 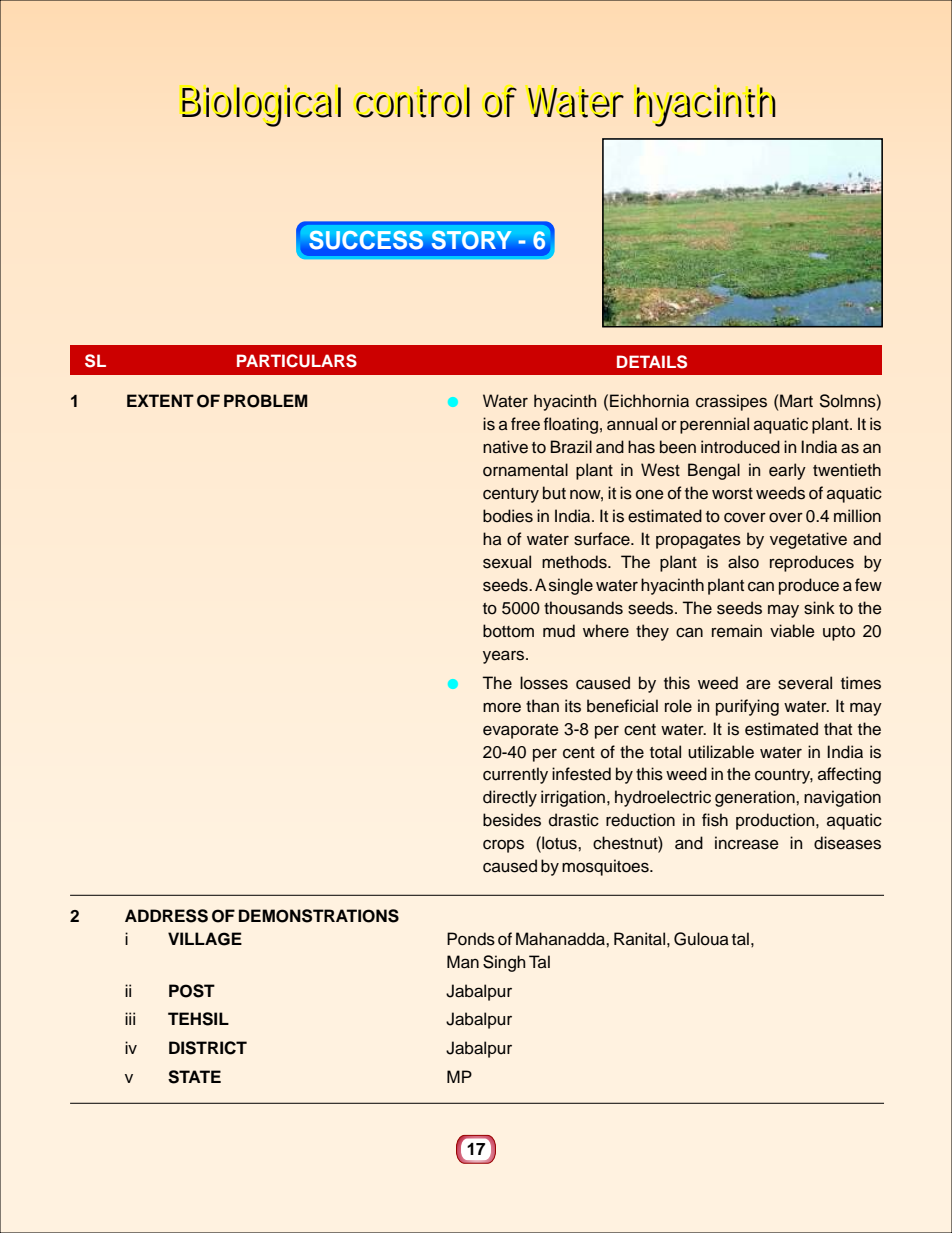 What do you see at coordinates (508, 631) in the screenshot?
I see `bottom` at bounding box center [508, 631].
